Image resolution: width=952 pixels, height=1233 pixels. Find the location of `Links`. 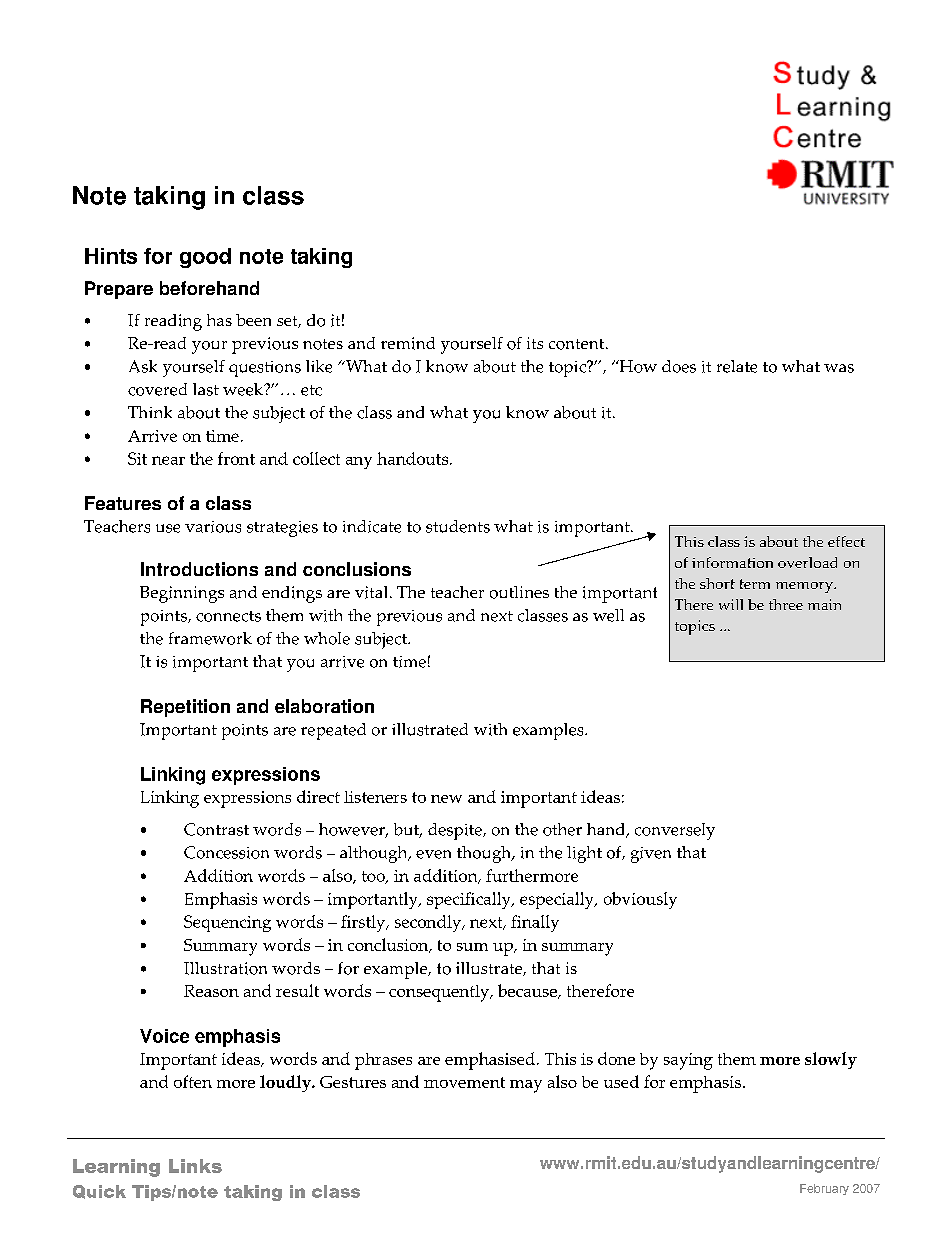

Links is located at coordinates (195, 1166).
